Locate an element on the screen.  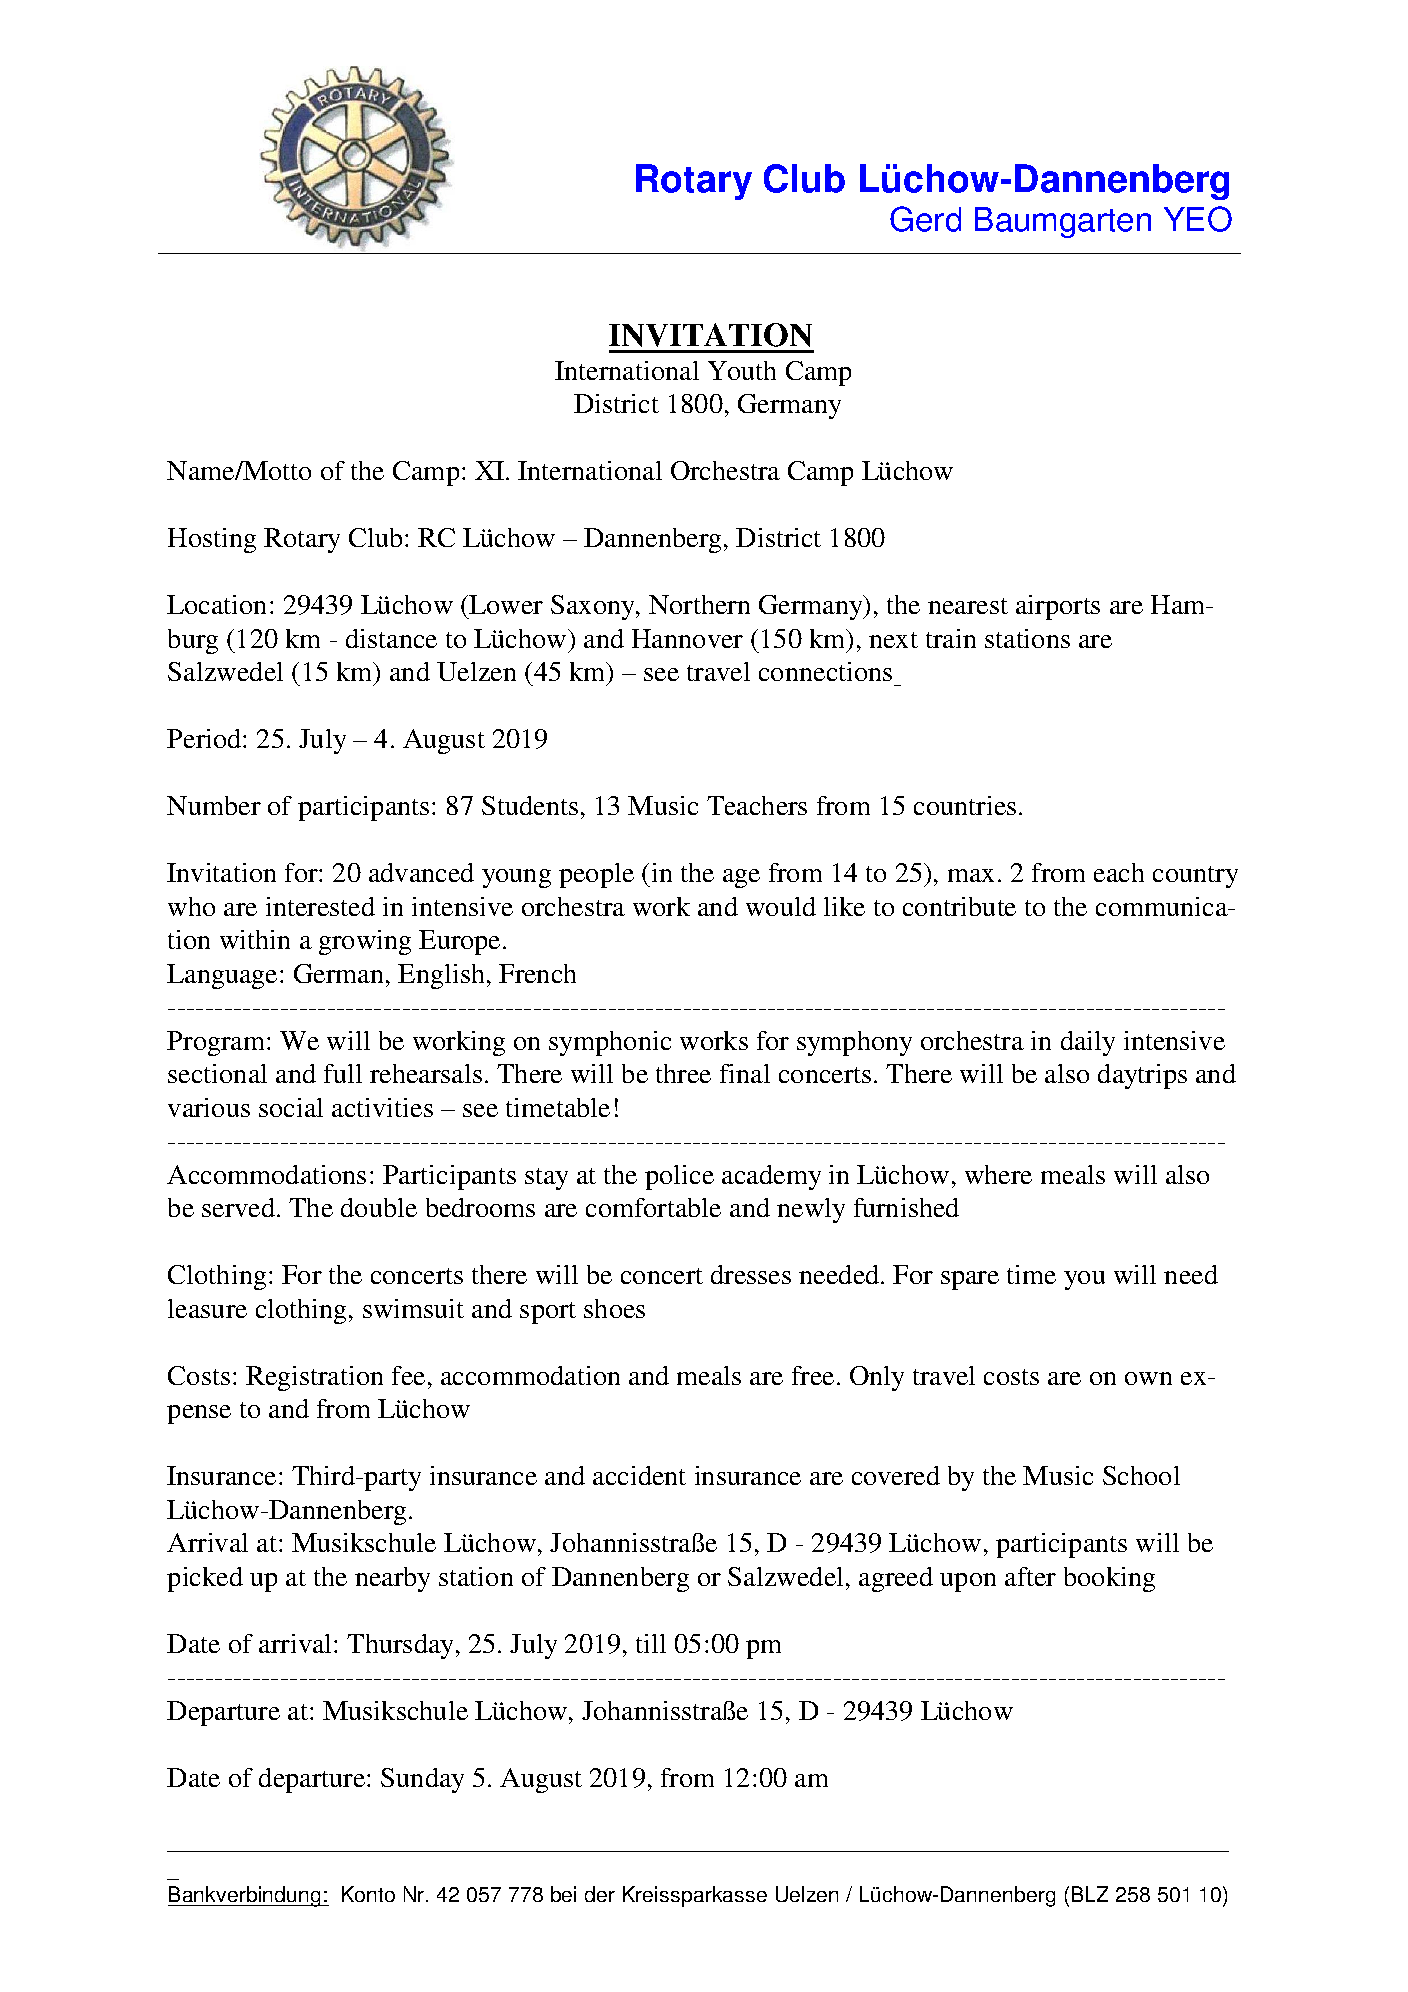
own is located at coordinates (1148, 1378).
